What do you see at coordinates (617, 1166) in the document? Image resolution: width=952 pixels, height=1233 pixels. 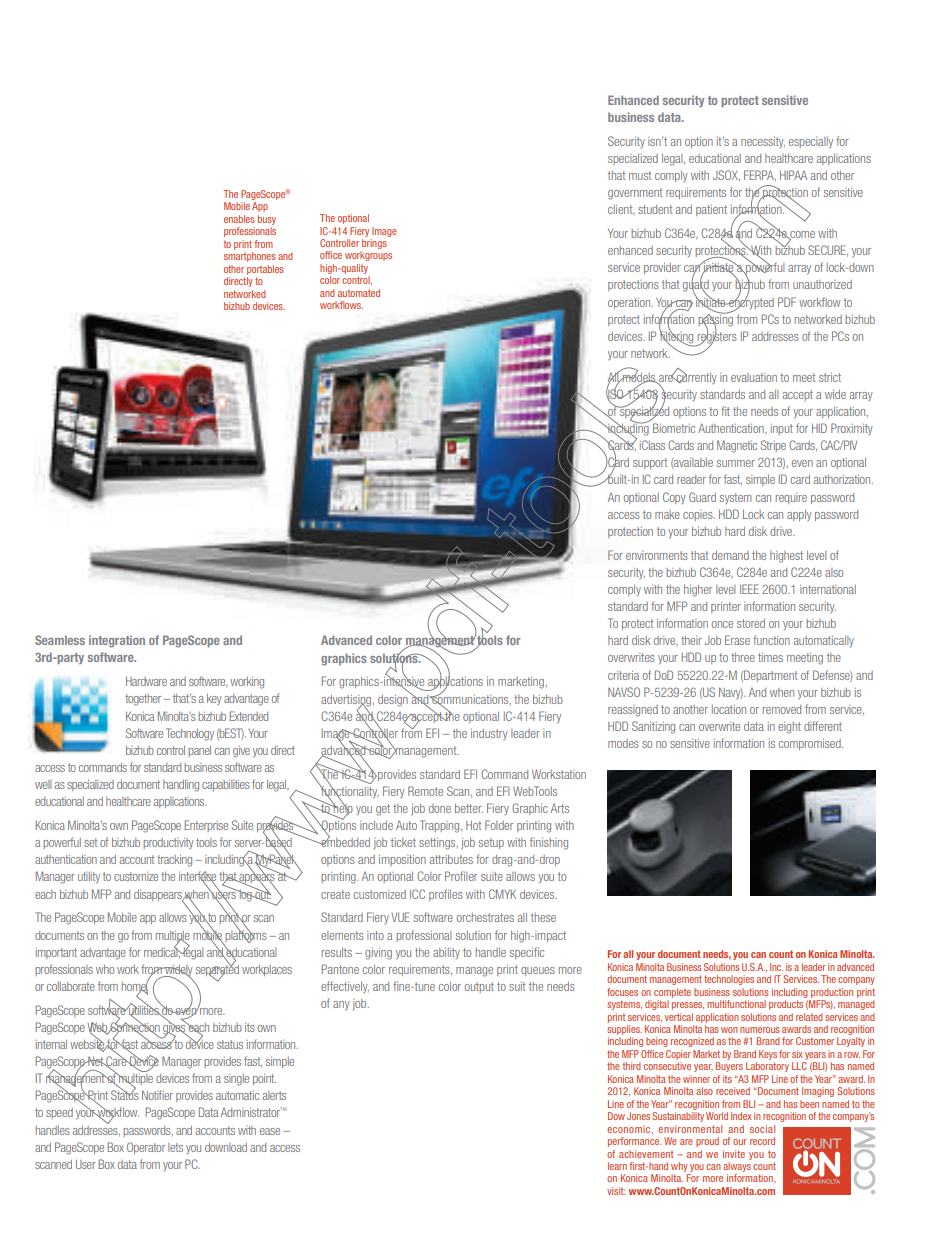 I see `learn` at bounding box center [617, 1166].
